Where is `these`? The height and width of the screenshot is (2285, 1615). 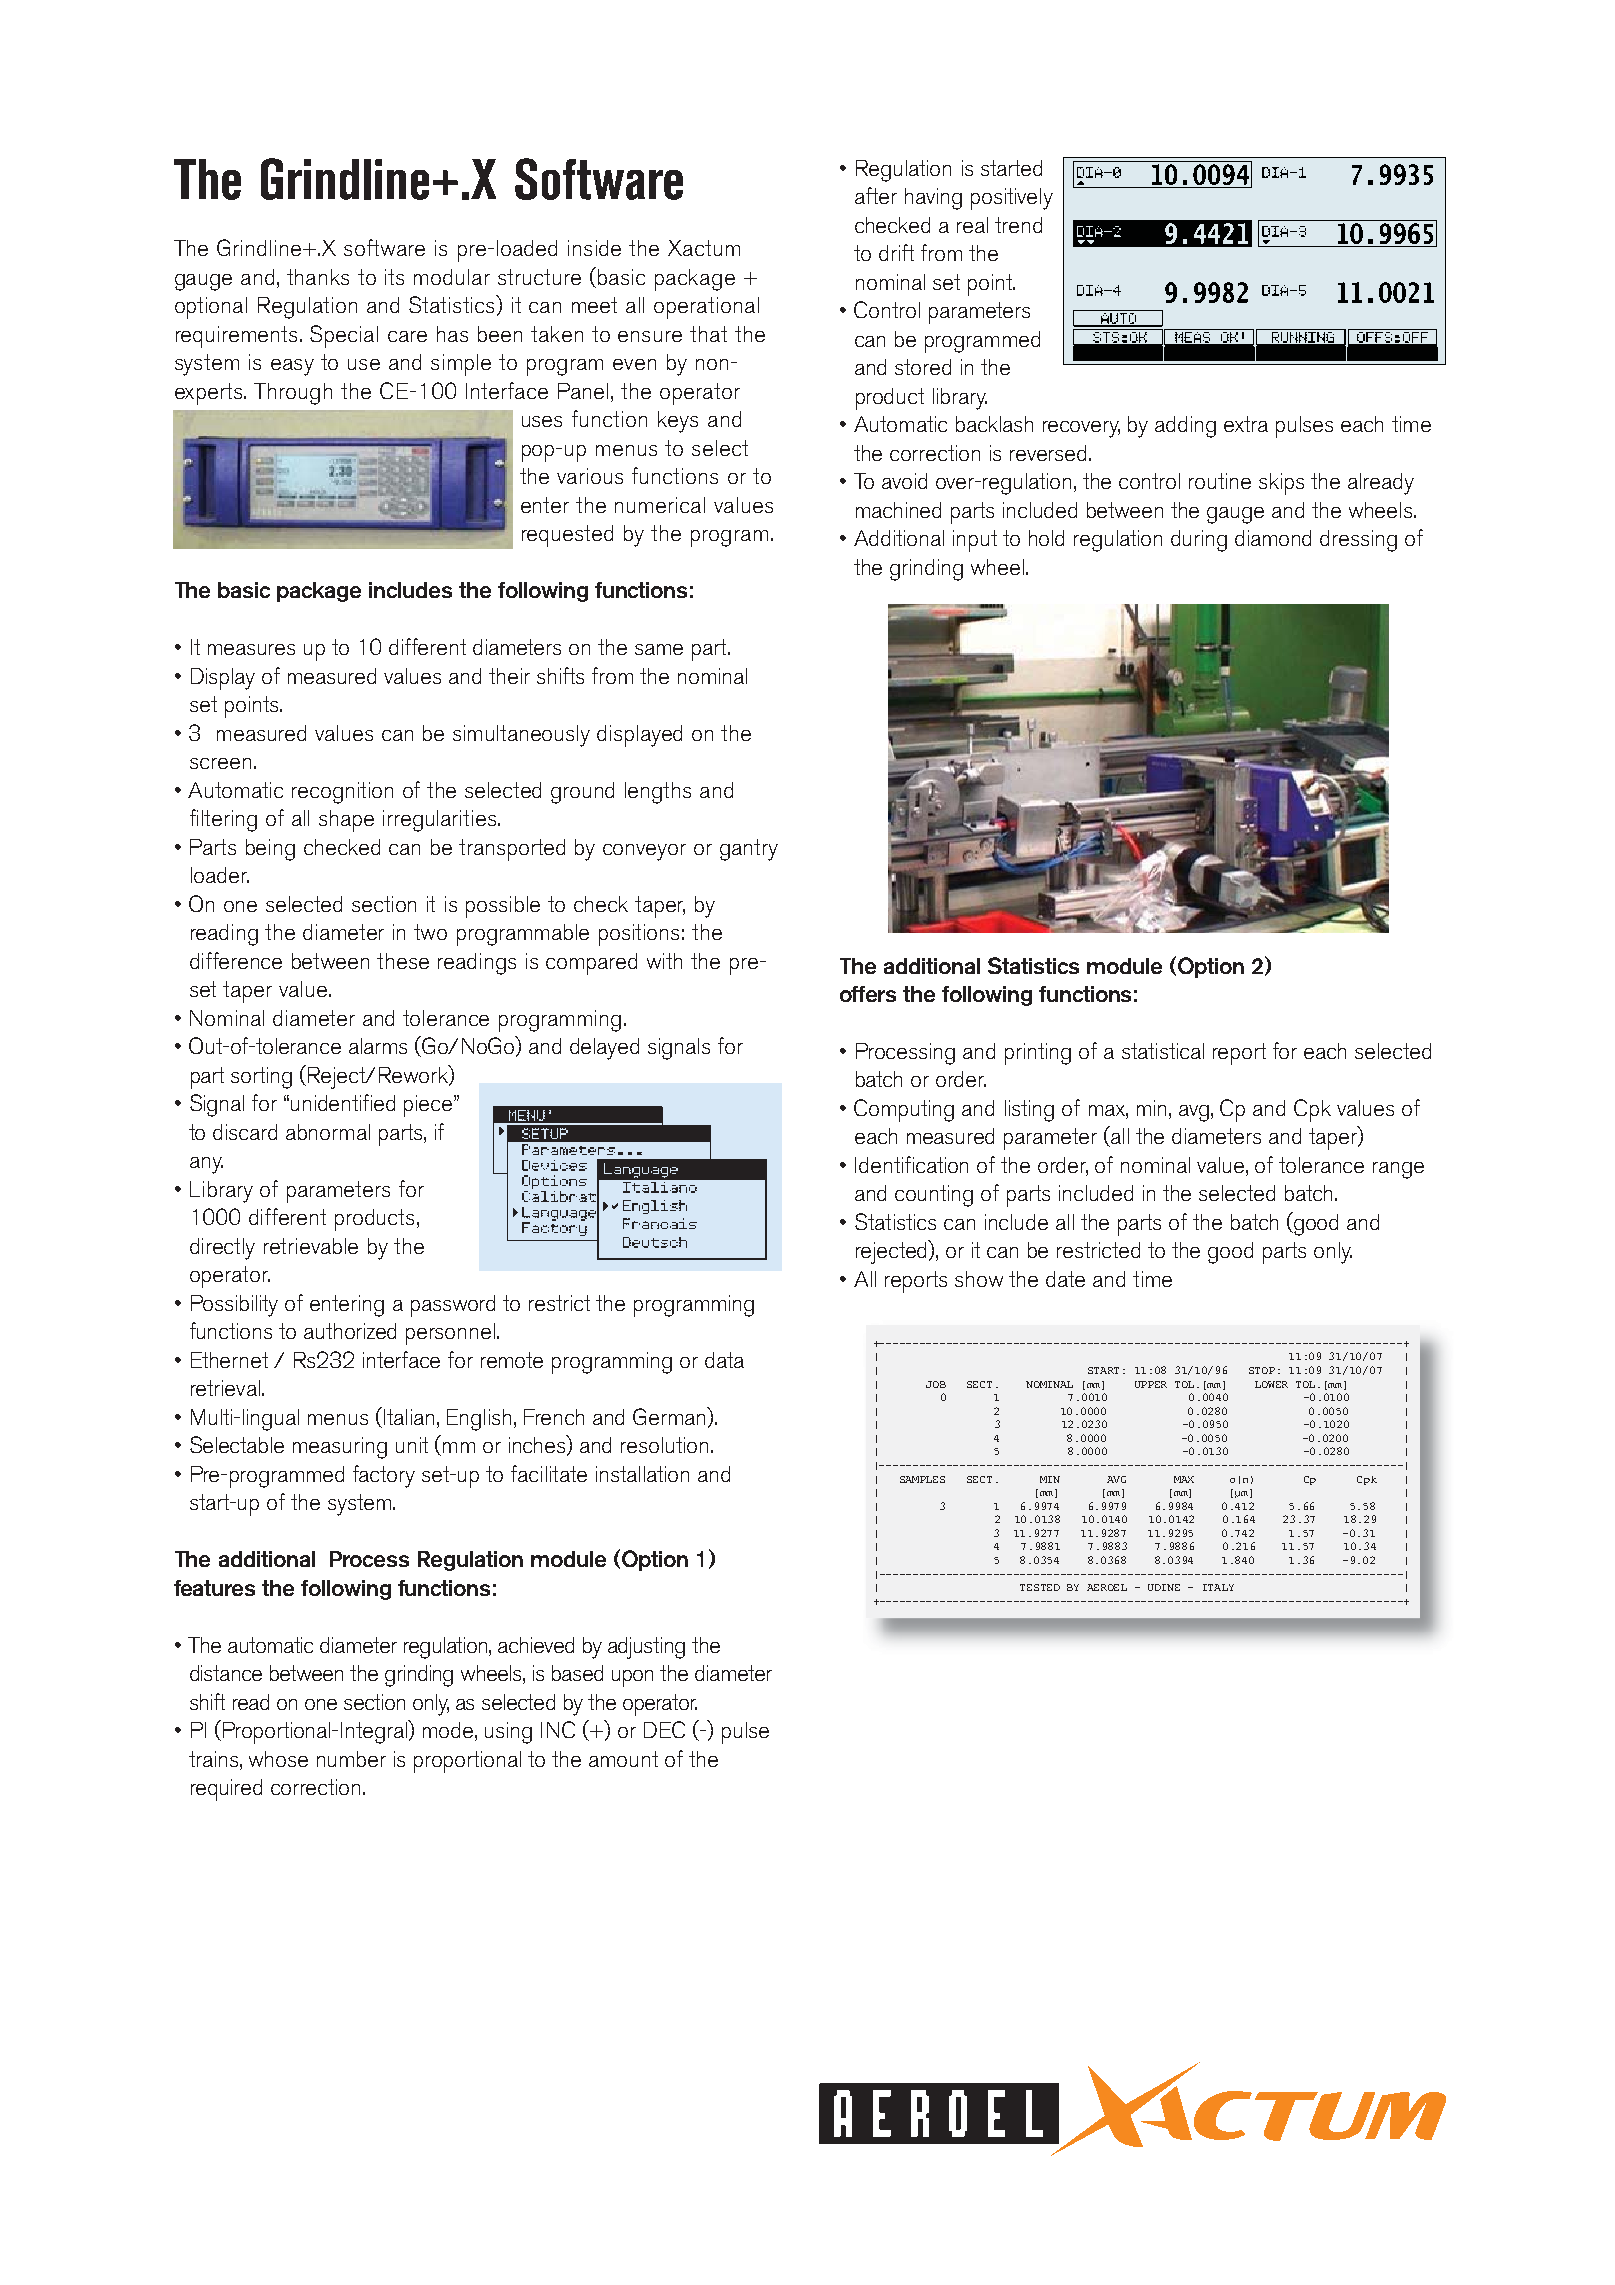
these is located at coordinates (403, 961).
